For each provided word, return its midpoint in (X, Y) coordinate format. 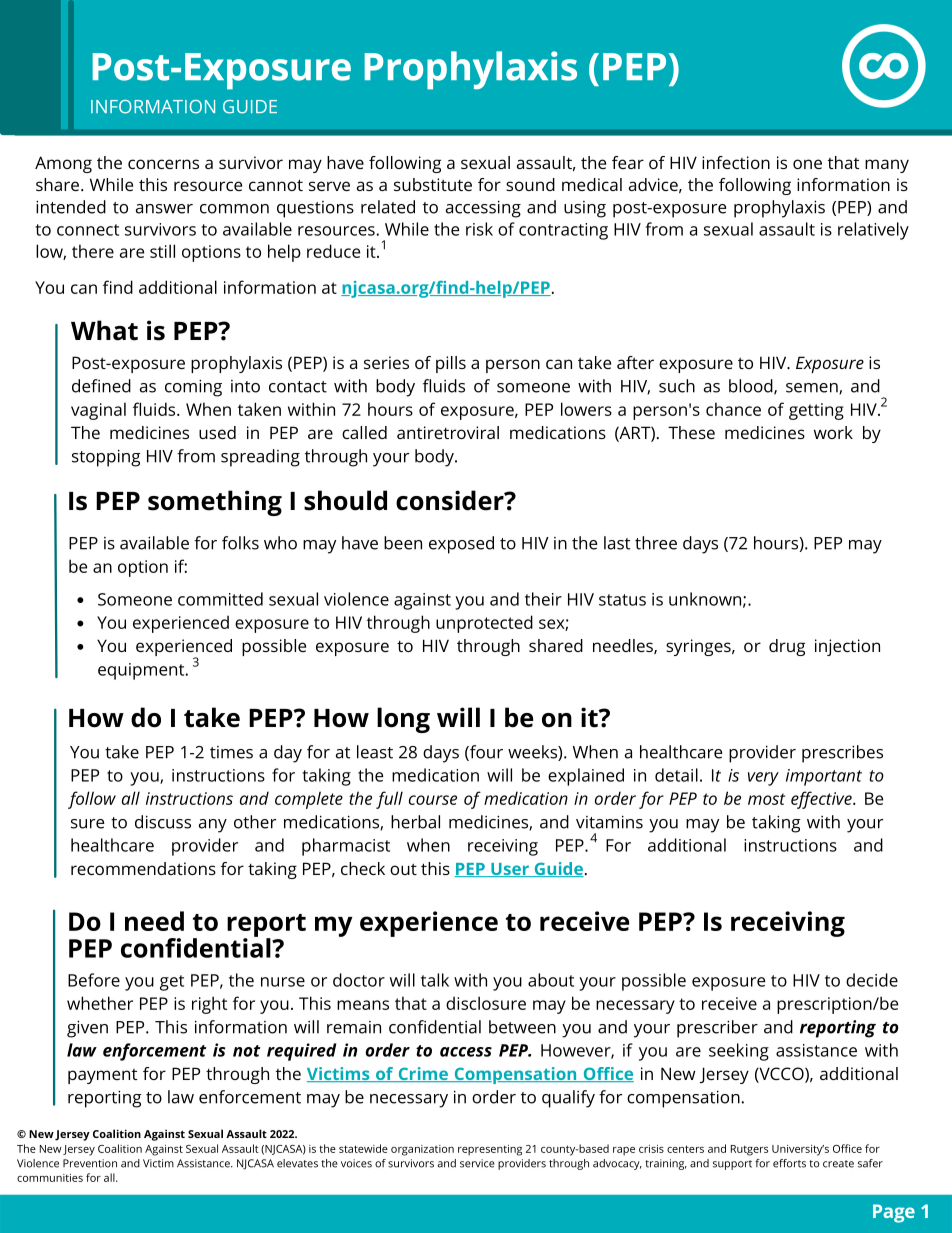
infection (736, 162)
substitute (433, 184)
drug (787, 647)
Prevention (90, 1163)
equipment (142, 671)
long (403, 720)
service (477, 1163)
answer (164, 209)
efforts (789, 1163)
